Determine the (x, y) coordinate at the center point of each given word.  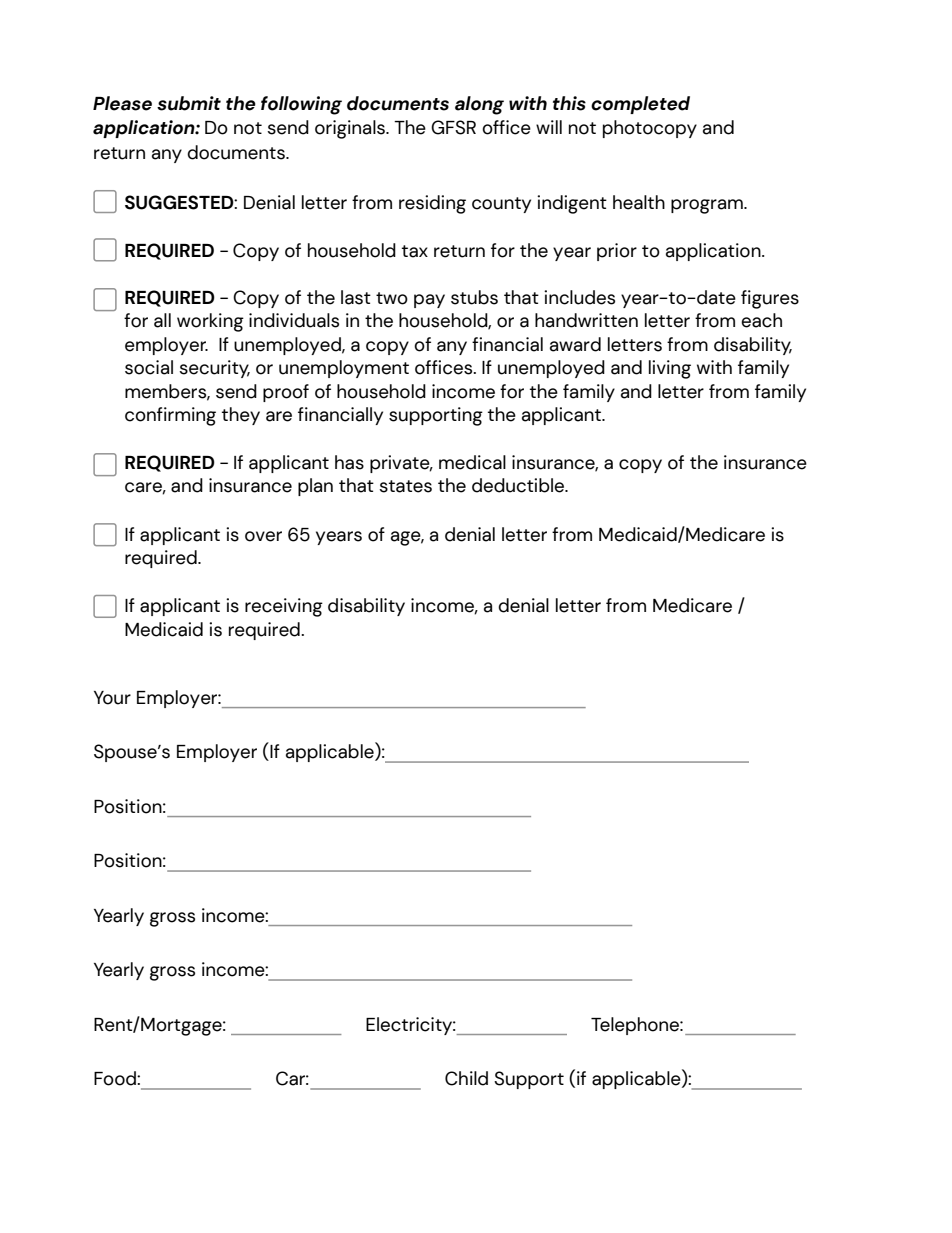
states (405, 486)
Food (116, 1078)
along (479, 105)
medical (472, 462)
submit (189, 103)
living (670, 369)
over (263, 536)
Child (466, 1078)
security (214, 369)
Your (112, 698)
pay (429, 301)
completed (640, 105)
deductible (519, 485)
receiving (284, 607)
